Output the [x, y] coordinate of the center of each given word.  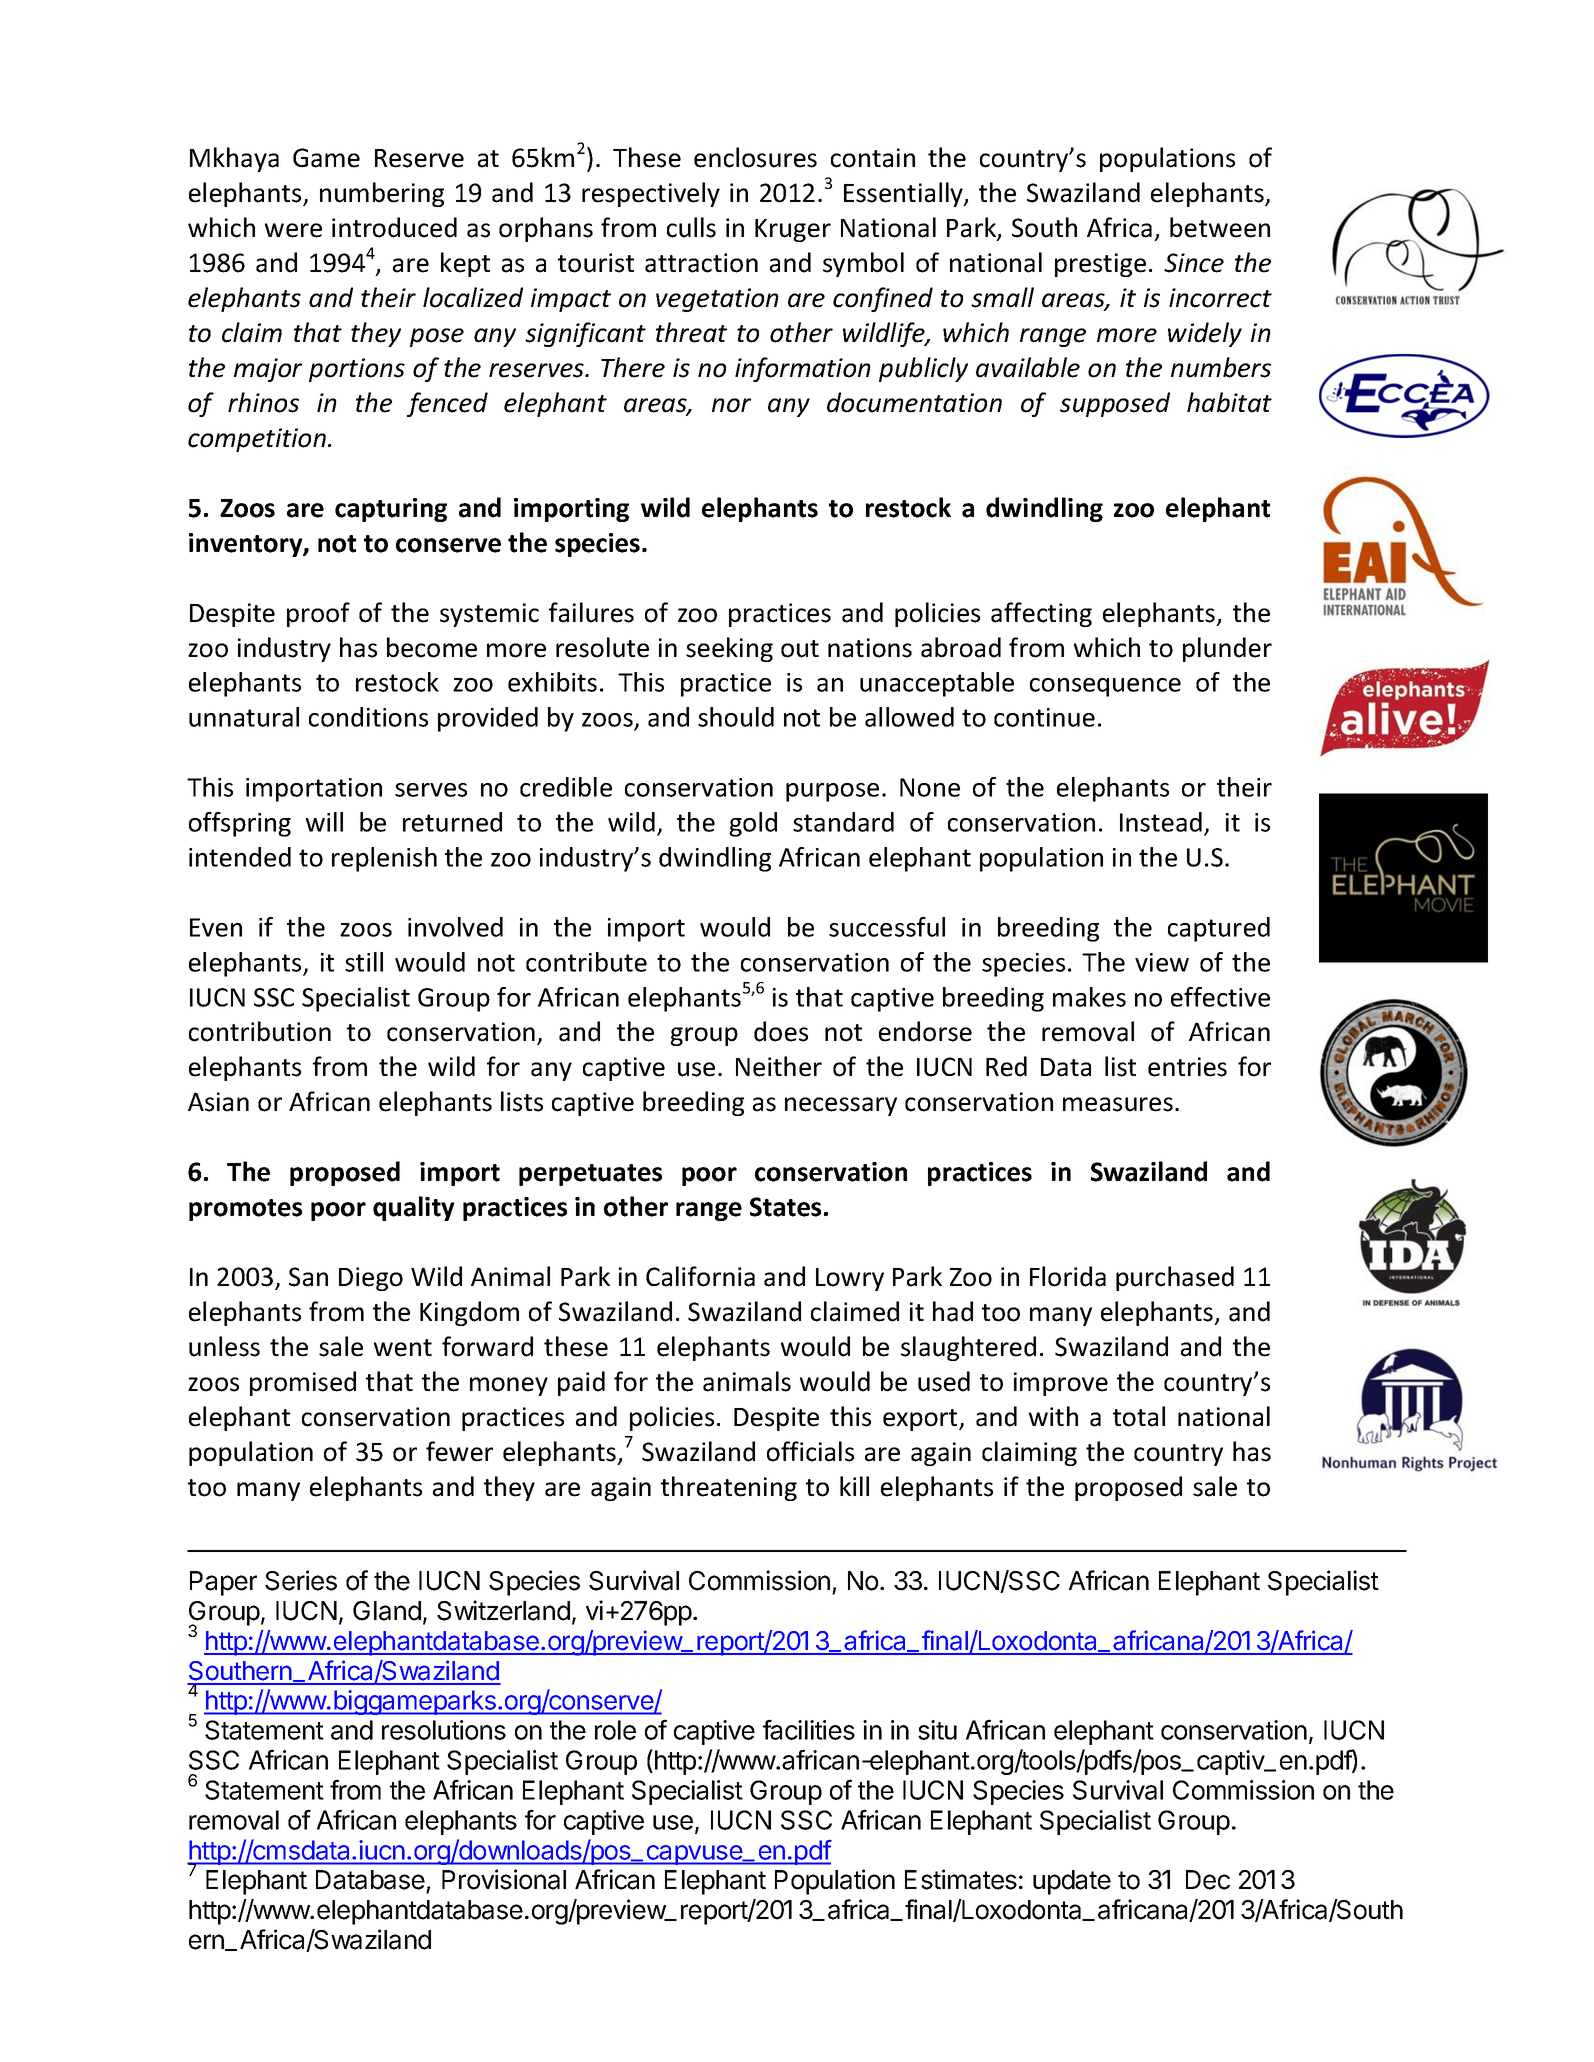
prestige [1100, 265]
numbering [382, 194]
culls [691, 227]
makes [1089, 997]
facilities [809, 1729]
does [781, 1031]
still [364, 962]
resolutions [444, 1730]
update [1072, 1882]
